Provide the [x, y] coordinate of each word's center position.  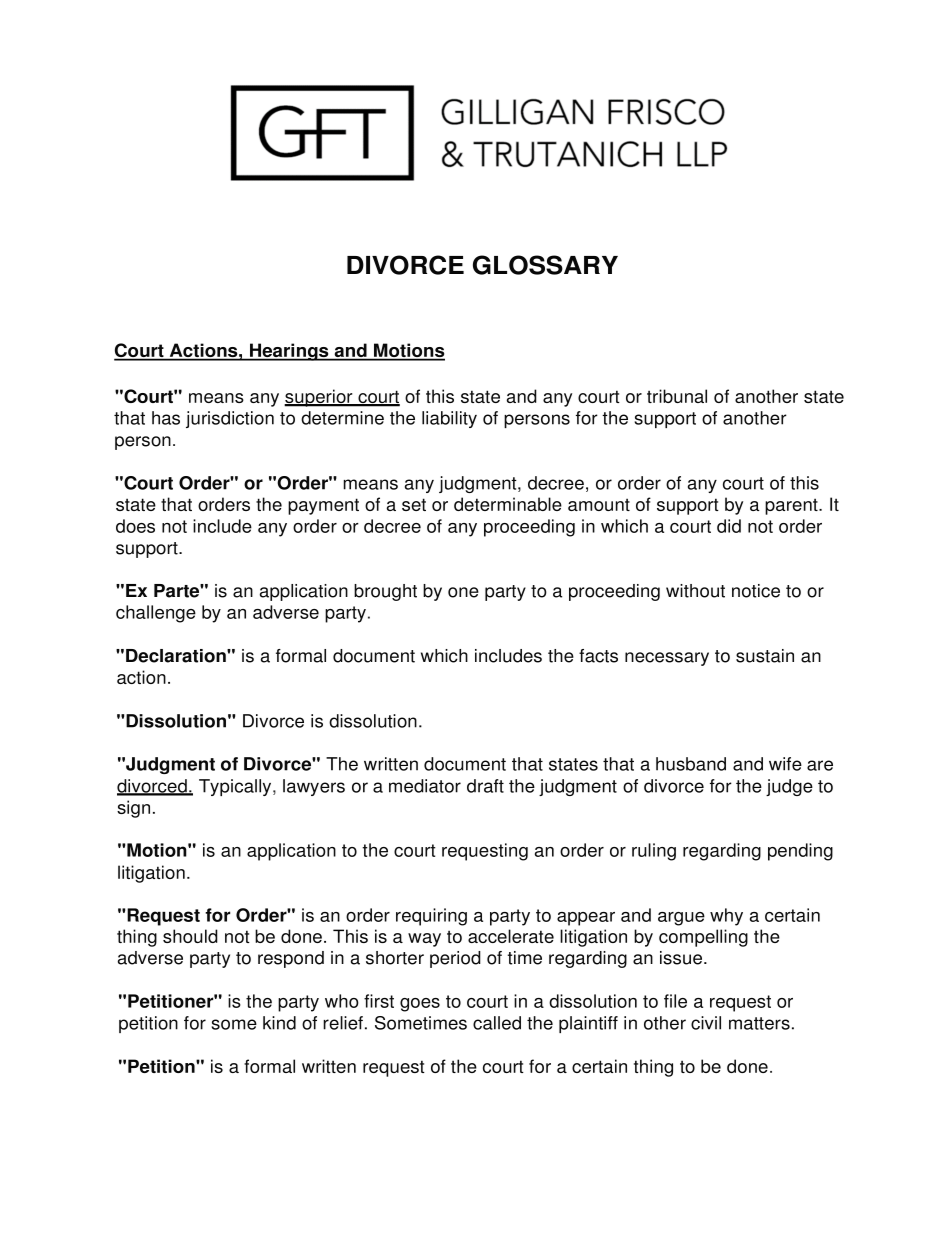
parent [792, 506]
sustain [765, 656]
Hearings [289, 352]
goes [420, 1005]
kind [279, 1023]
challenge [156, 614]
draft [485, 786]
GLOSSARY [545, 265]
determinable [508, 504]
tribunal [677, 396]
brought [385, 592]
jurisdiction [230, 419]
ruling [654, 852]
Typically [236, 787]
